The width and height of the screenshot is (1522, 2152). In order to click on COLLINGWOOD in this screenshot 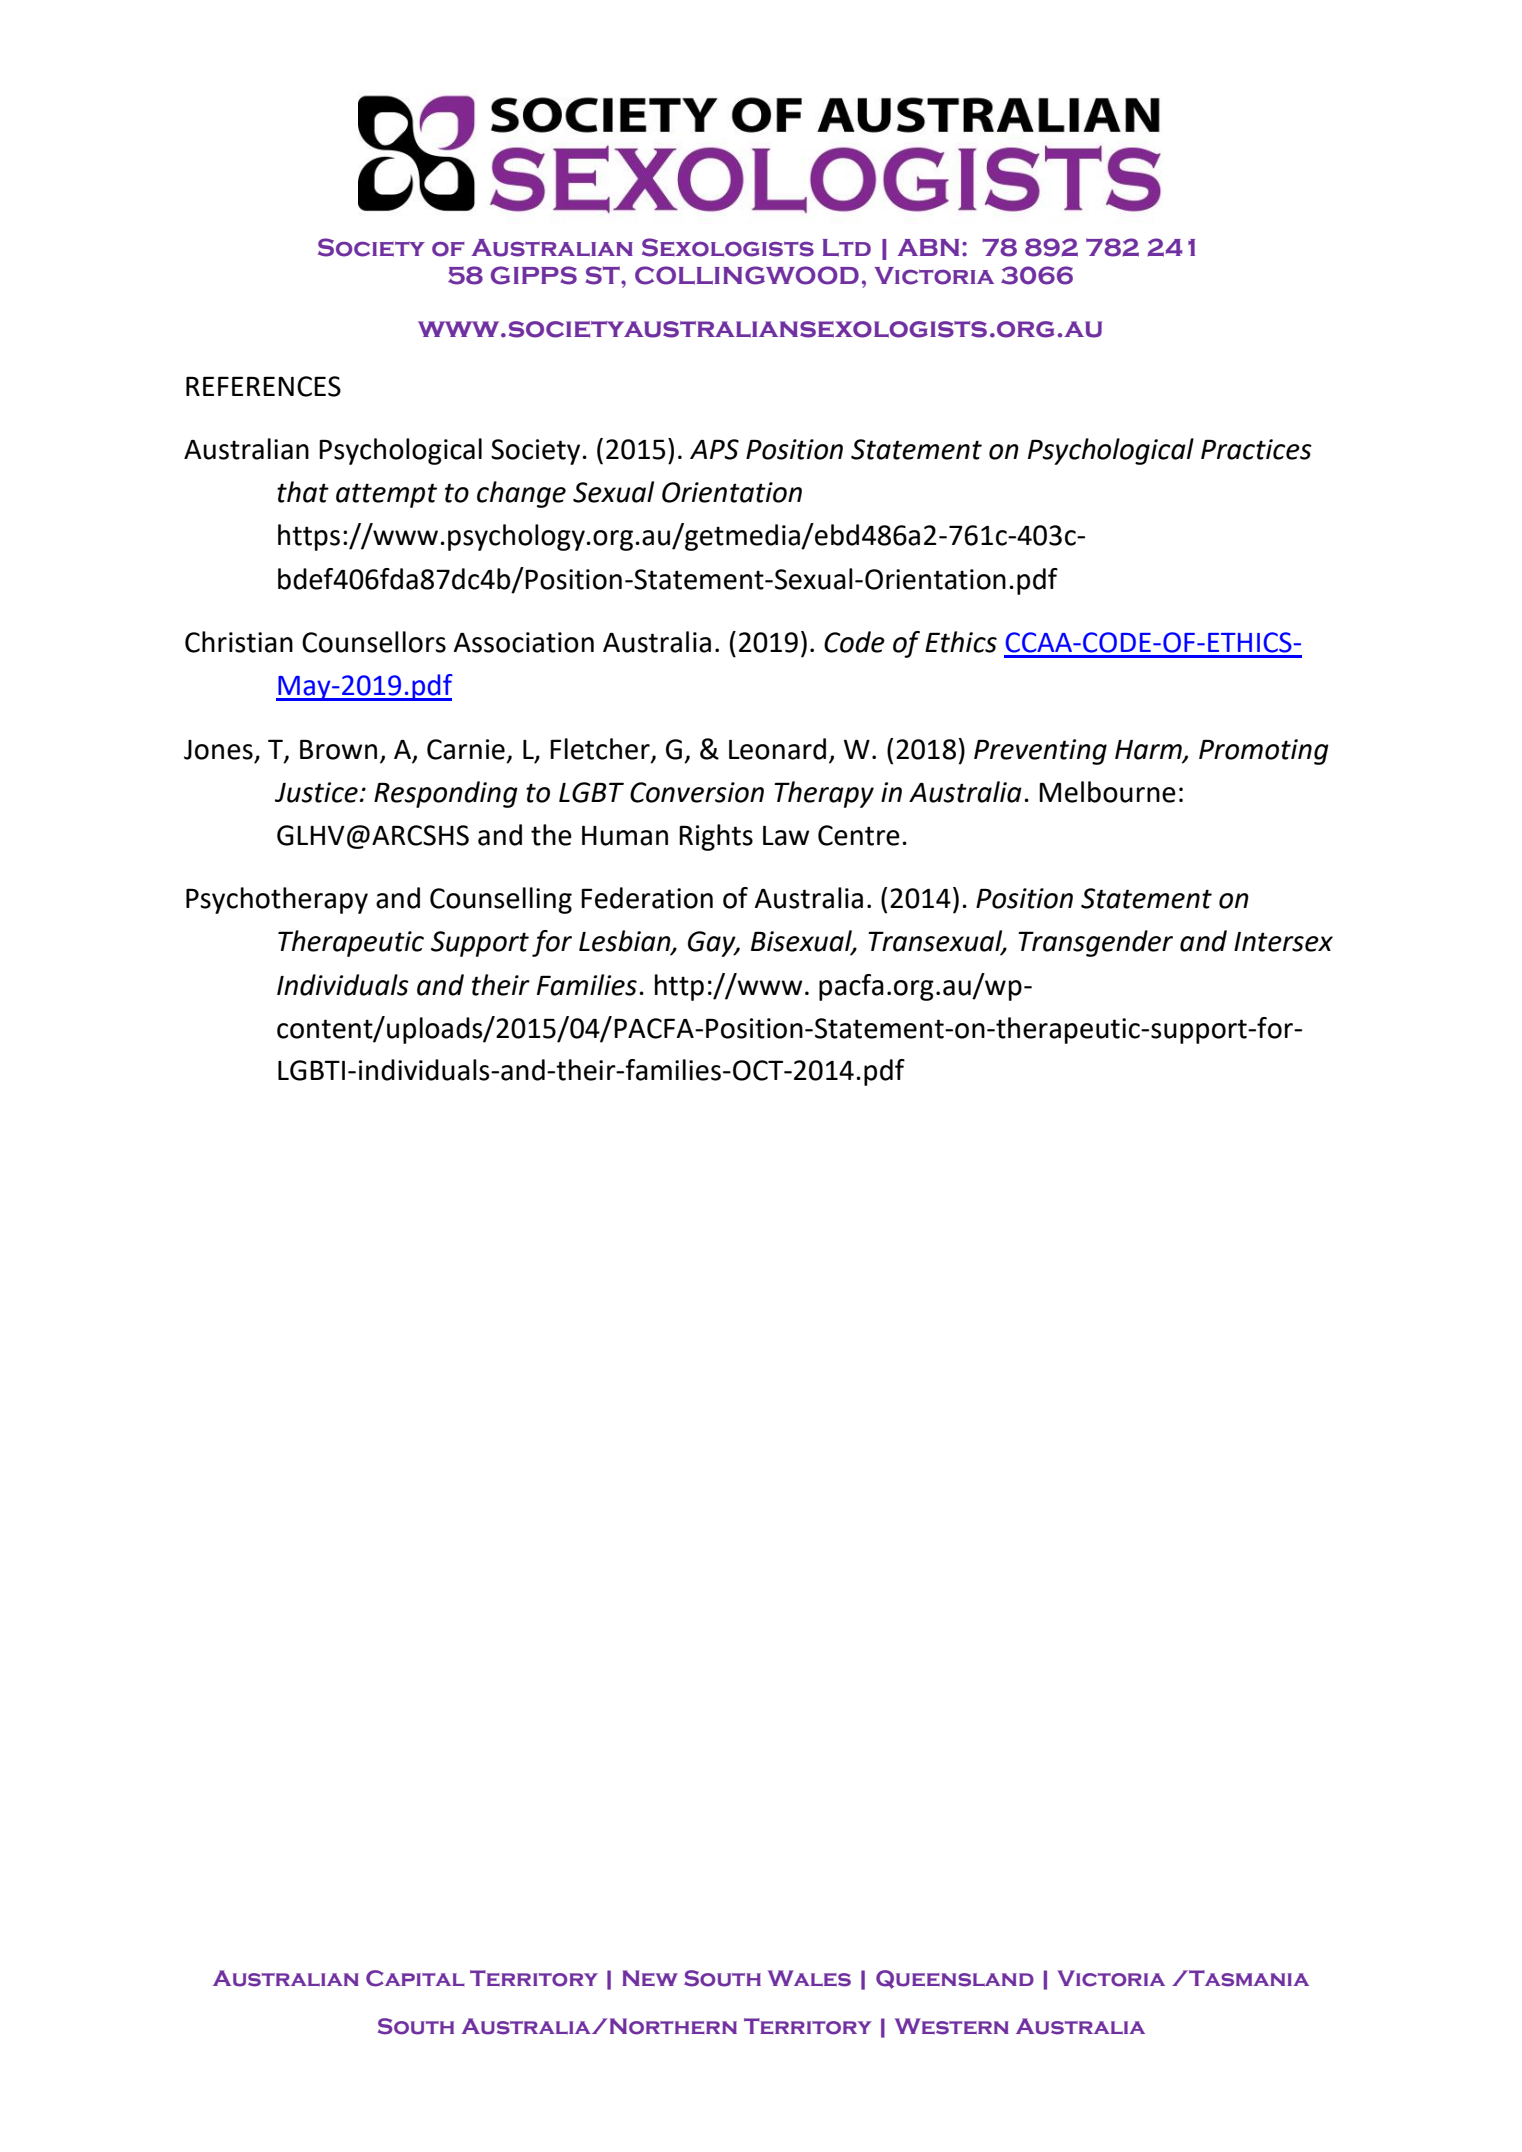, I will do `click(747, 275)`.
